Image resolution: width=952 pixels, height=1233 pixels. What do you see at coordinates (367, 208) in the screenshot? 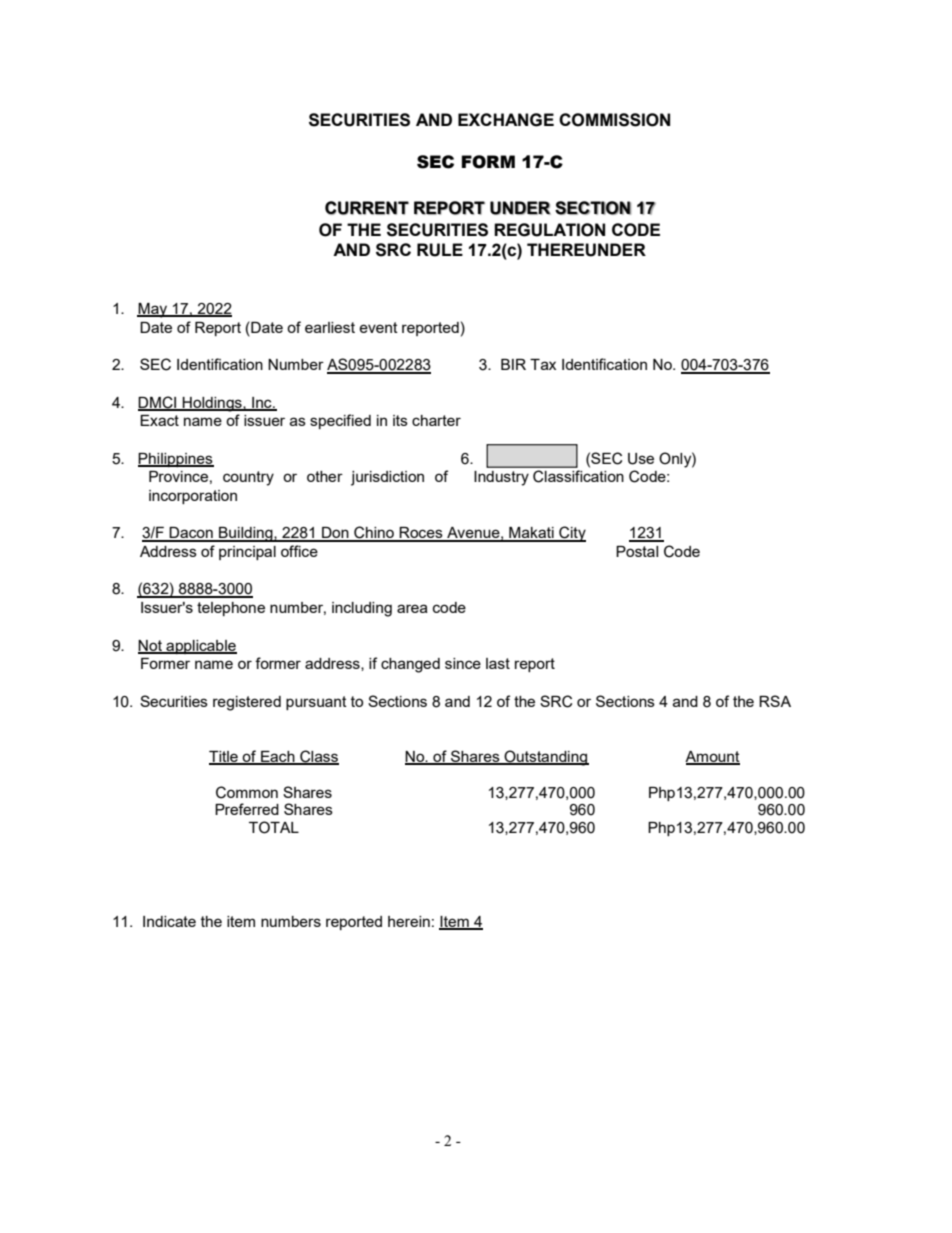
I see `CURRENT` at bounding box center [367, 208].
